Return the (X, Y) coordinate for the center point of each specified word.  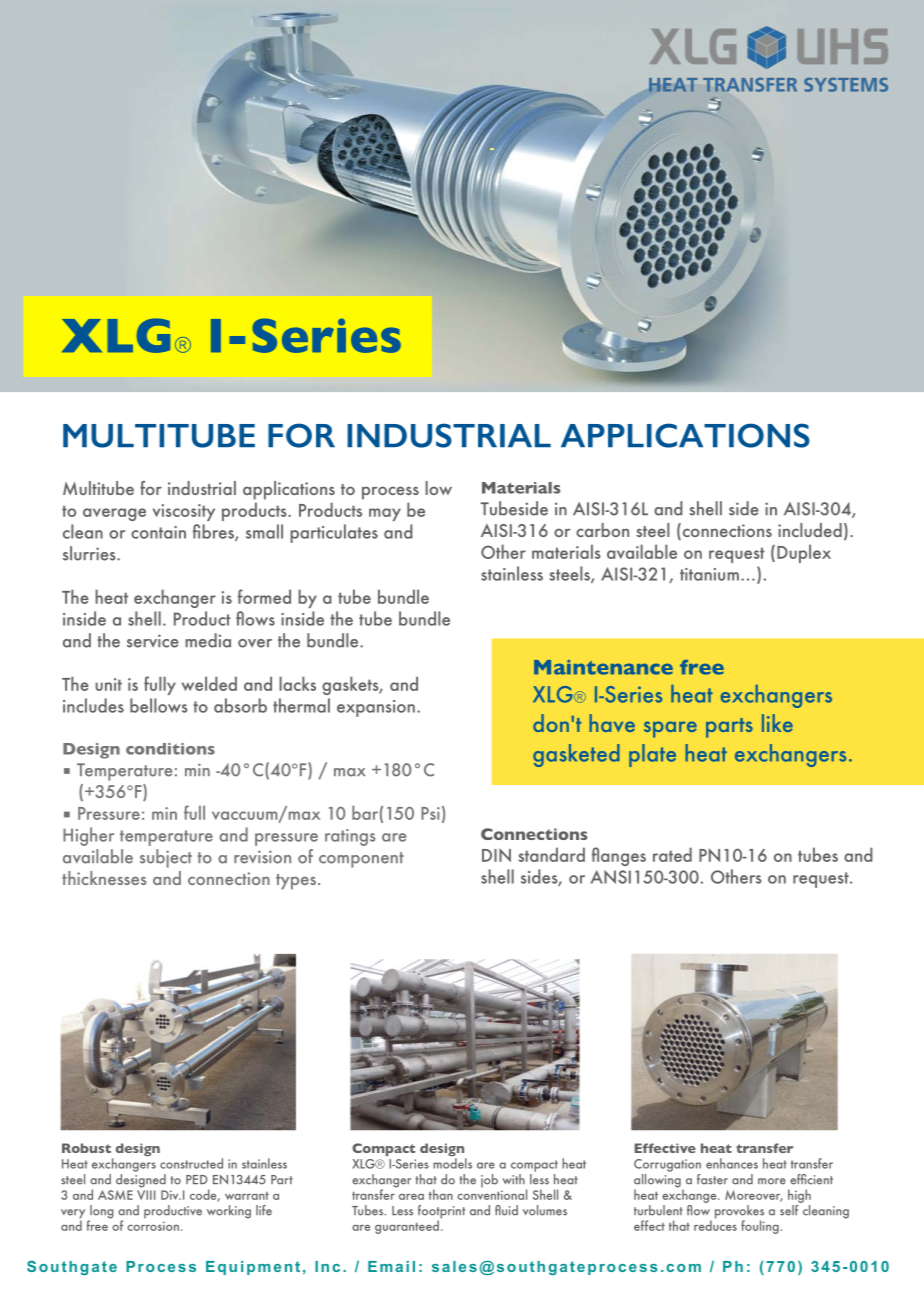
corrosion (153, 1226)
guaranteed (407, 1227)
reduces (715, 1224)
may (385, 514)
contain (158, 532)
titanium (709, 574)
